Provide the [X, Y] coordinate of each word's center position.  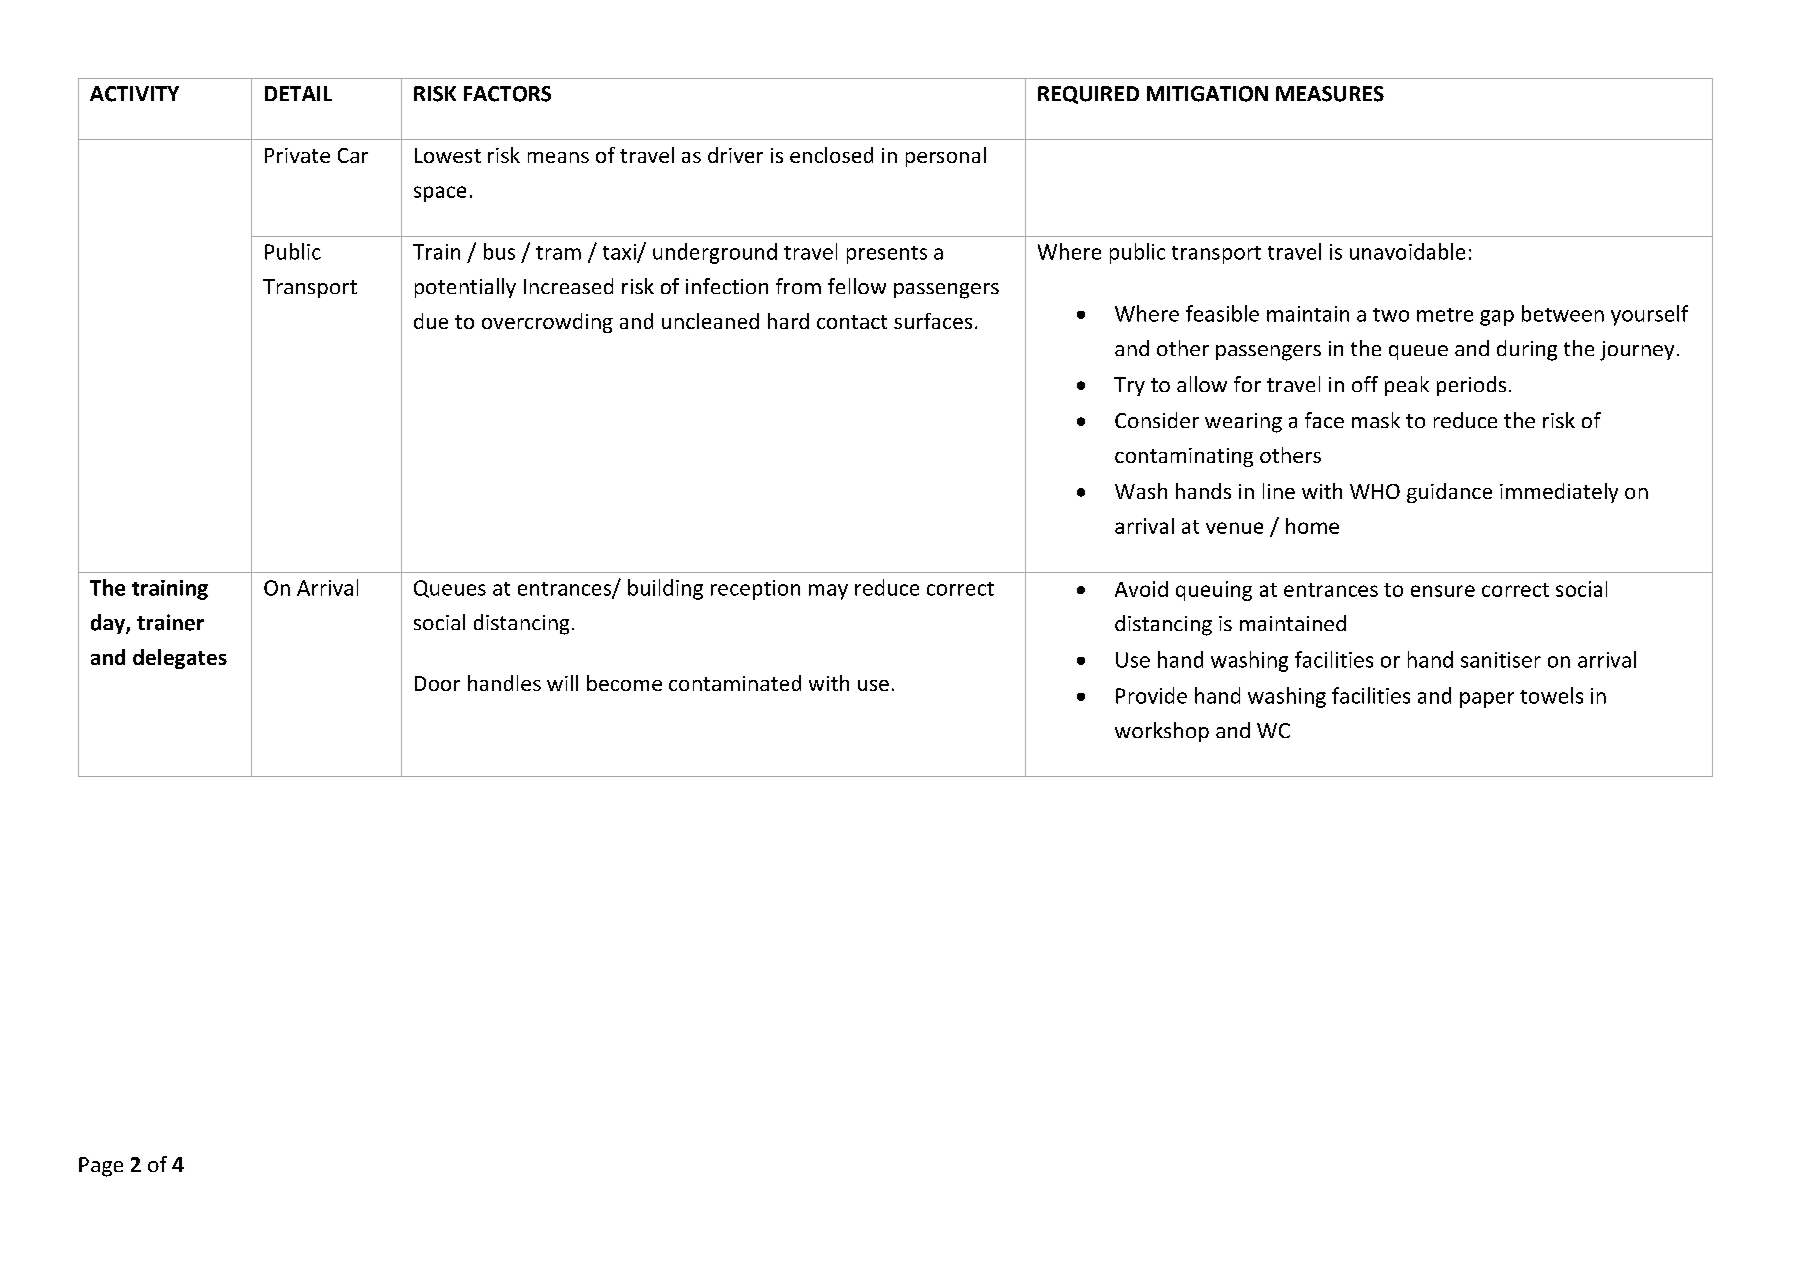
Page [101, 1167]
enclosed [831, 155]
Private [297, 155]
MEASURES [1330, 94]
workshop [1162, 732]
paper [1487, 700]
